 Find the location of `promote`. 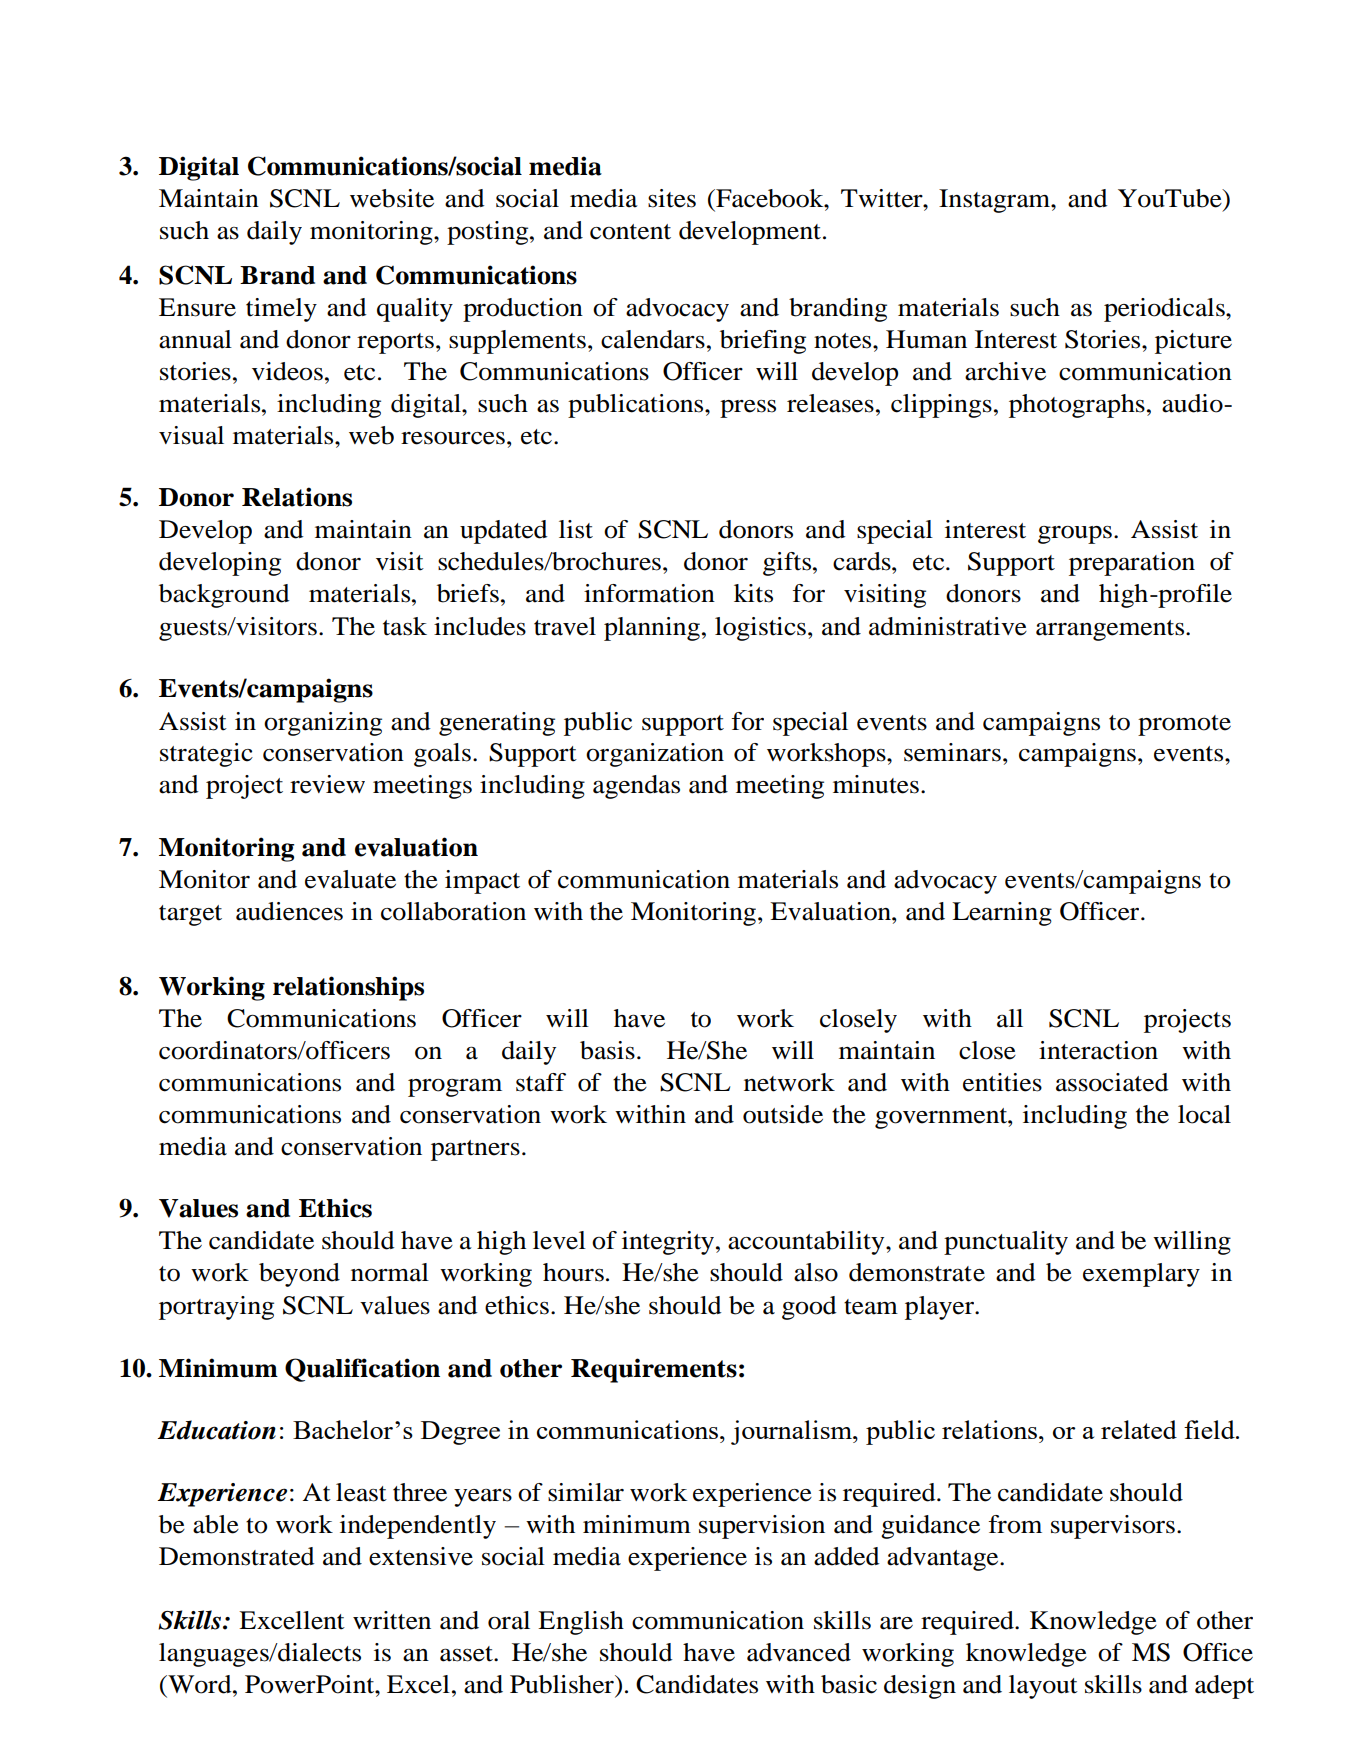

promote is located at coordinates (1184, 725).
